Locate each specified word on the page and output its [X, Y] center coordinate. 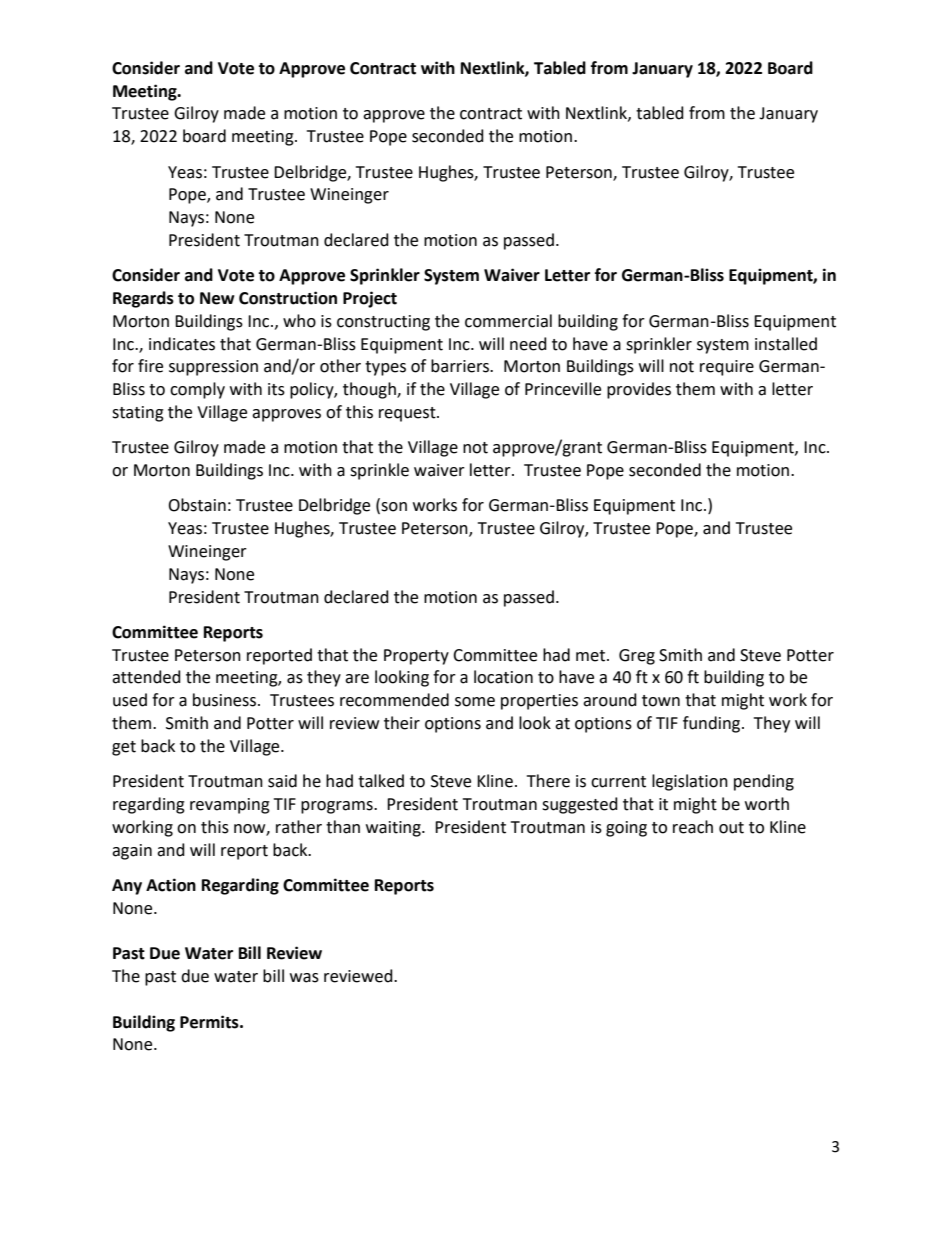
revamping [230, 806]
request [408, 414]
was [304, 978]
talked [381, 781]
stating [138, 414]
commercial [508, 321]
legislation [690, 782]
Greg [637, 657]
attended [146, 677]
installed [786, 344]
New [217, 298]
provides [639, 390]
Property [416, 657]
